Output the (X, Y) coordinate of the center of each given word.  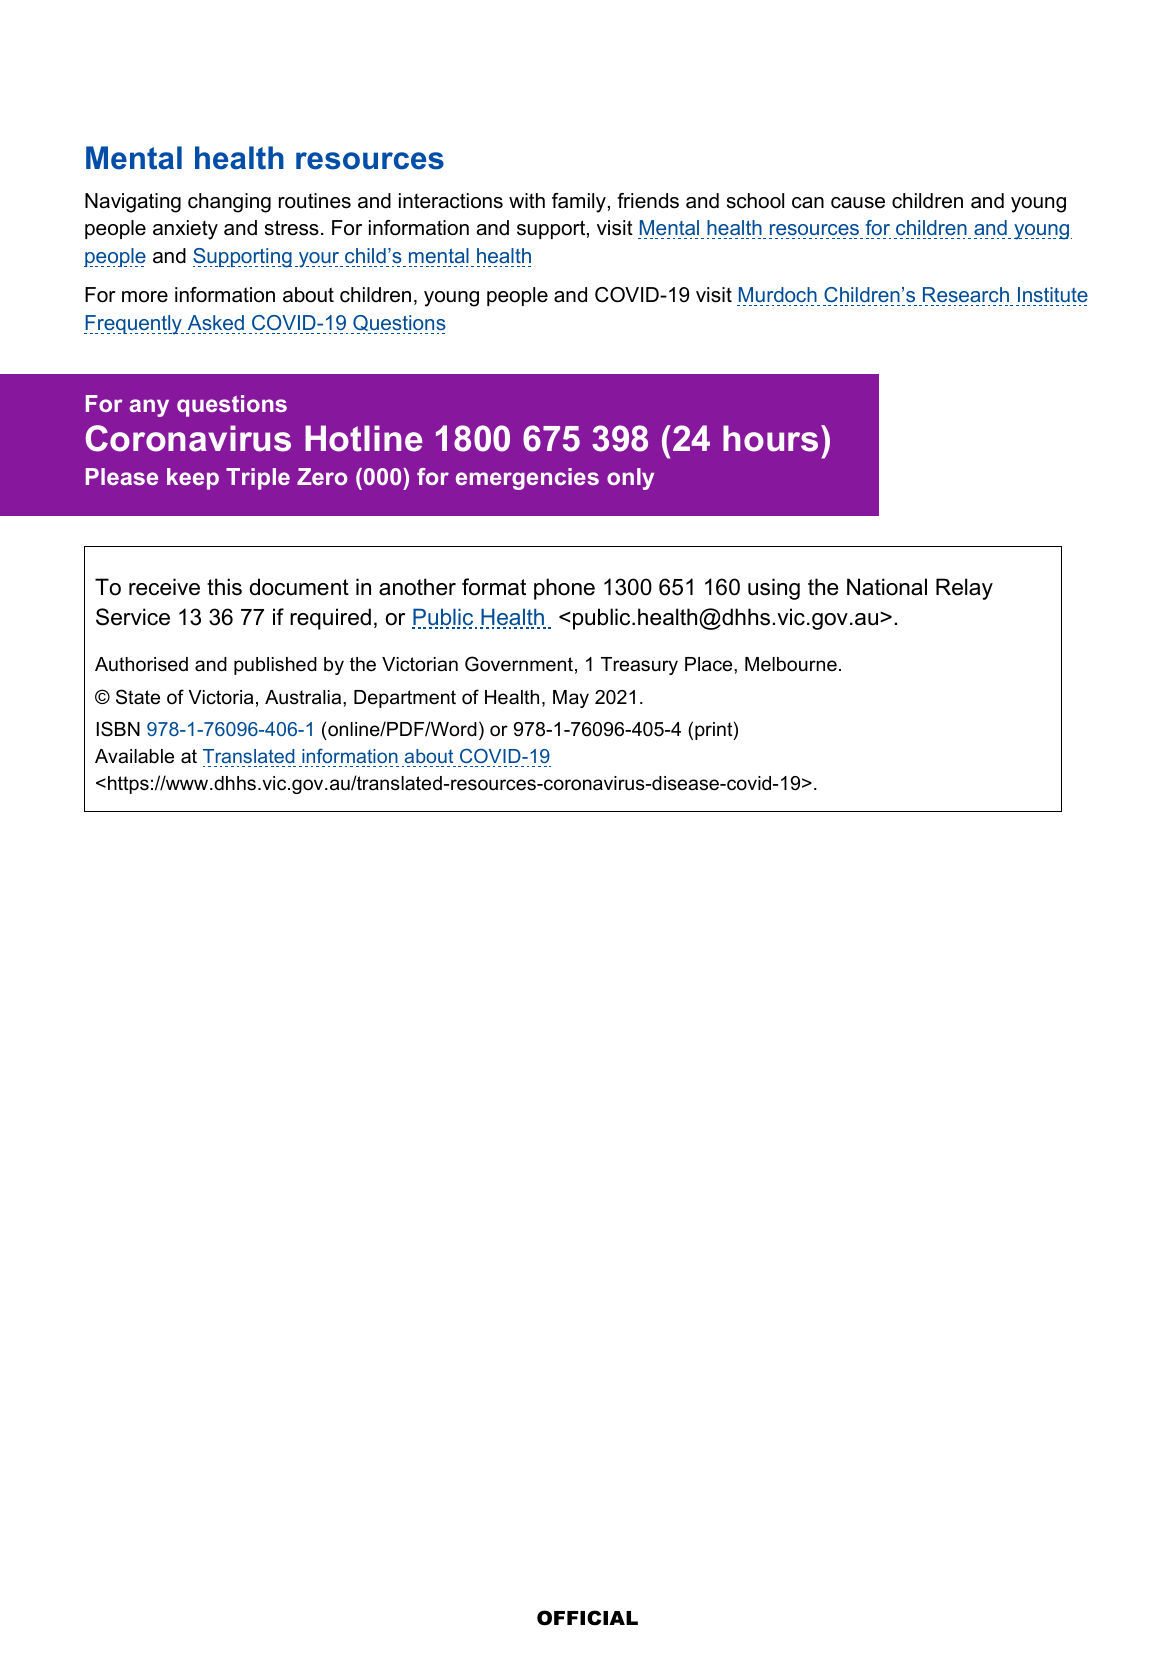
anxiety (185, 230)
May (571, 699)
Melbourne (791, 664)
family (579, 203)
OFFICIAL (587, 1618)
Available (134, 756)
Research (966, 296)
